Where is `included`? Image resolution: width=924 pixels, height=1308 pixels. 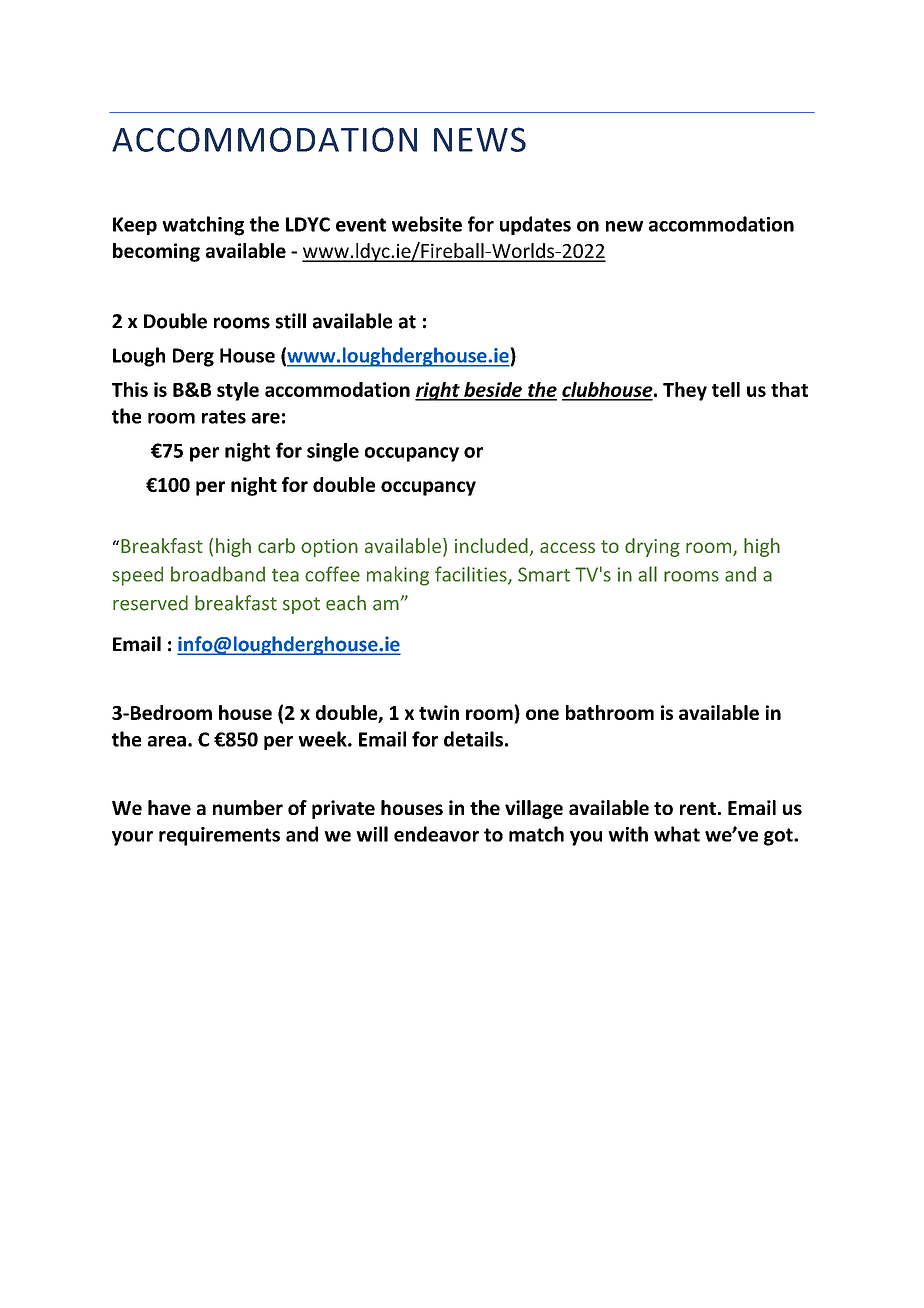 included is located at coordinates (491, 545).
